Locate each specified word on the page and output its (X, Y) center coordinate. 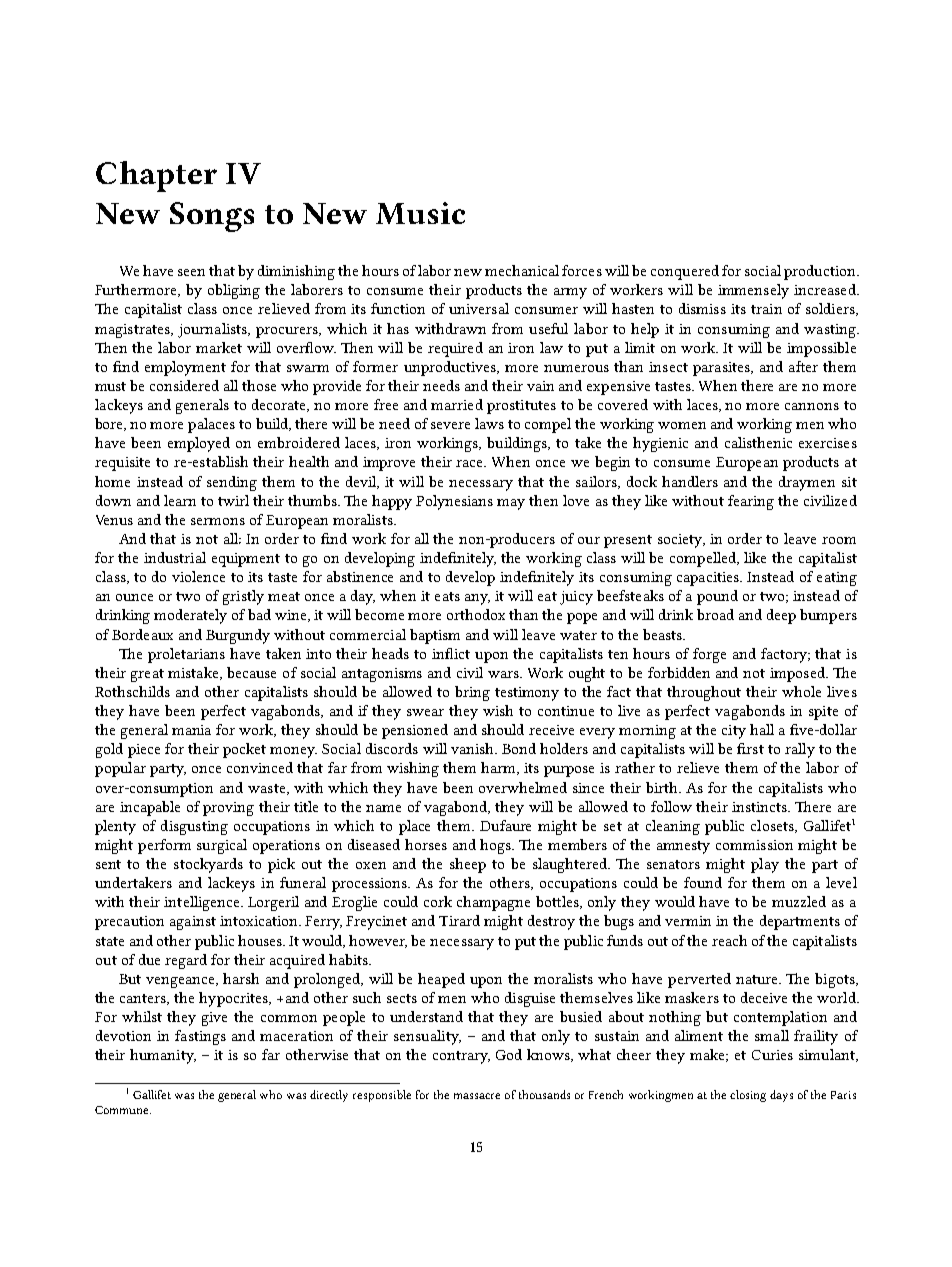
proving (228, 809)
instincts (760, 807)
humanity (163, 1056)
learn (180, 500)
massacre (477, 1096)
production (821, 272)
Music (420, 213)
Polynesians (454, 502)
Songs (212, 217)
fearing (751, 502)
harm (499, 768)
